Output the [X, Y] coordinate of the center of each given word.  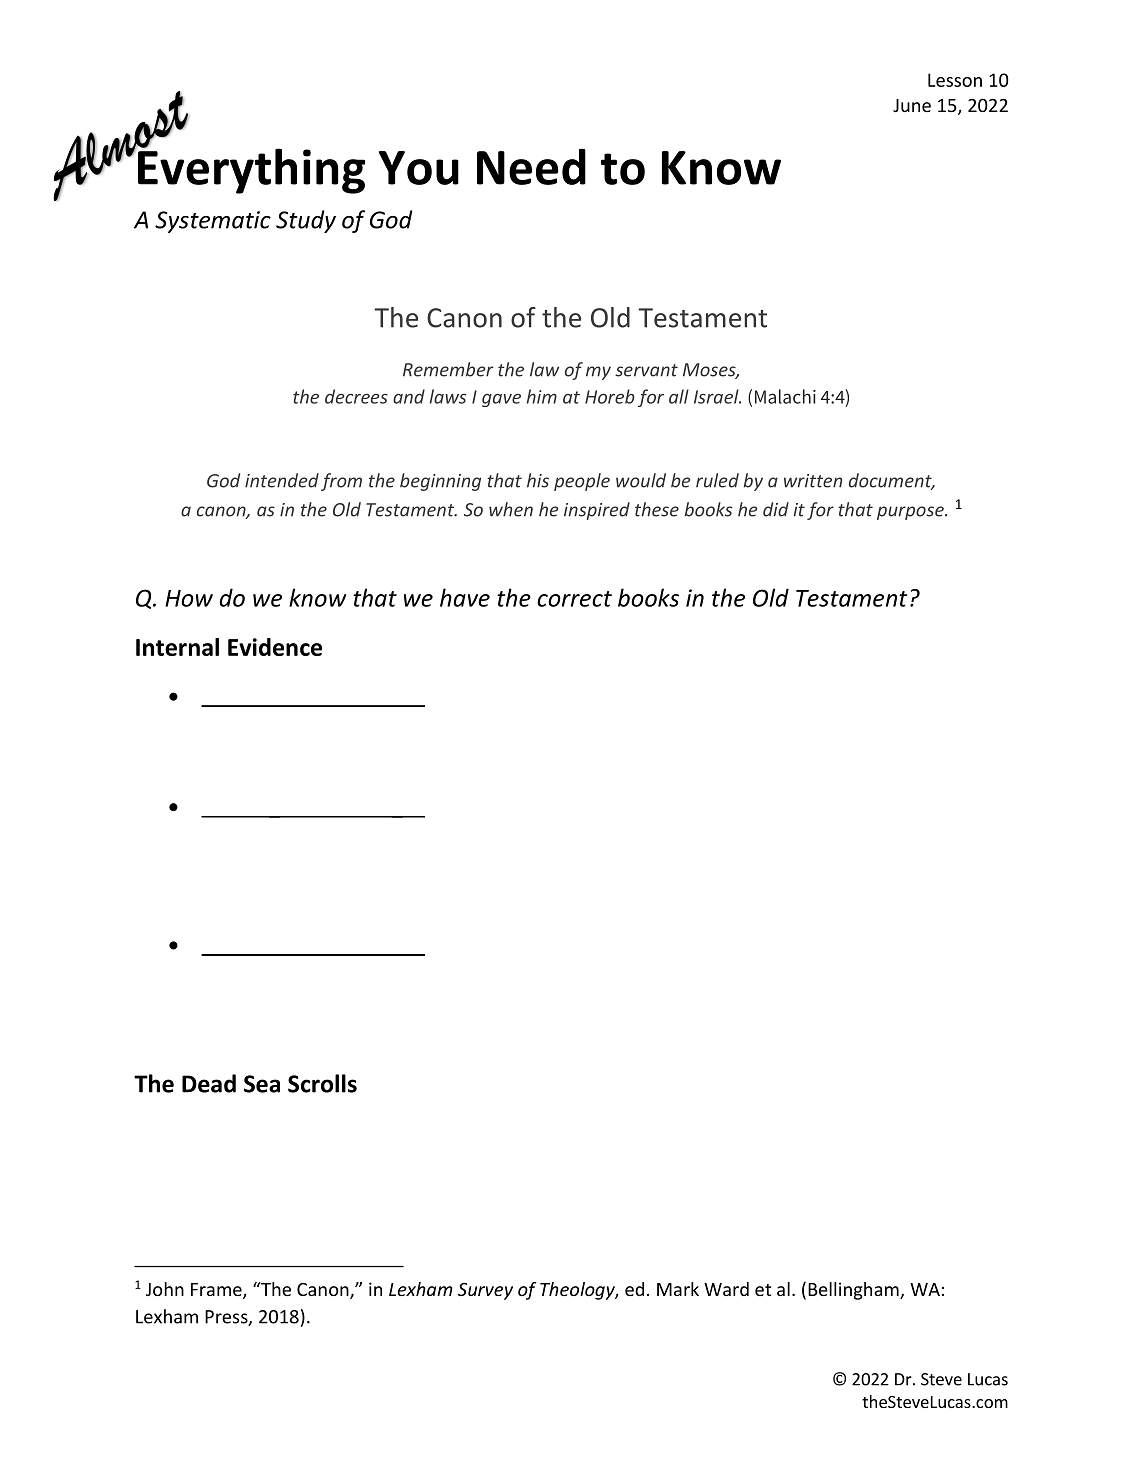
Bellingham [854, 1291]
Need [531, 167]
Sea [262, 1084]
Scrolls [322, 1083]
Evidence [275, 647]
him [542, 396]
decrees [356, 396]
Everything [251, 170]
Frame [217, 1291]
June [912, 105]
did [776, 509]
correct [574, 599]
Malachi [785, 396]
